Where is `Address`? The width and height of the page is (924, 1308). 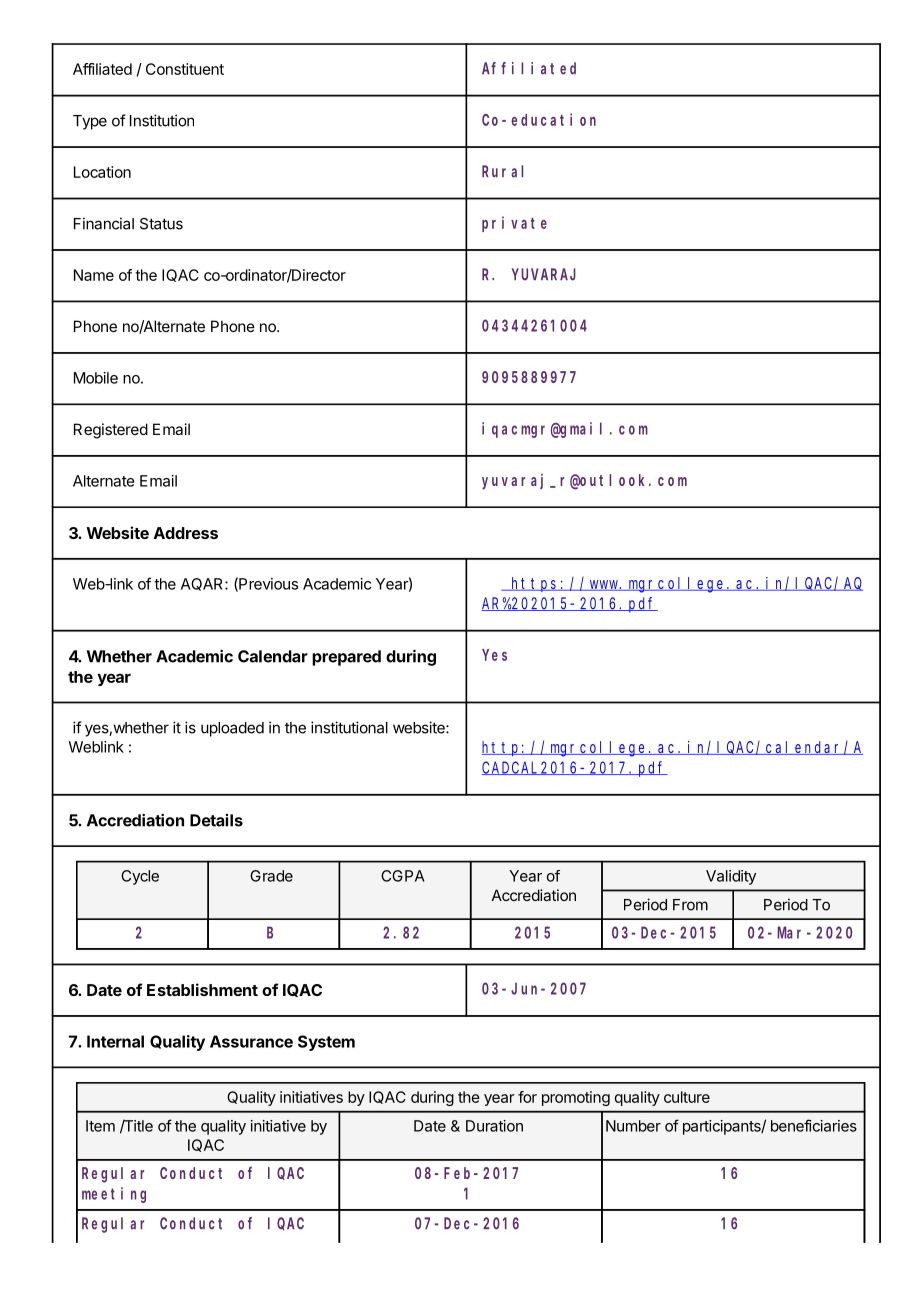 Address is located at coordinates (186, 533).
